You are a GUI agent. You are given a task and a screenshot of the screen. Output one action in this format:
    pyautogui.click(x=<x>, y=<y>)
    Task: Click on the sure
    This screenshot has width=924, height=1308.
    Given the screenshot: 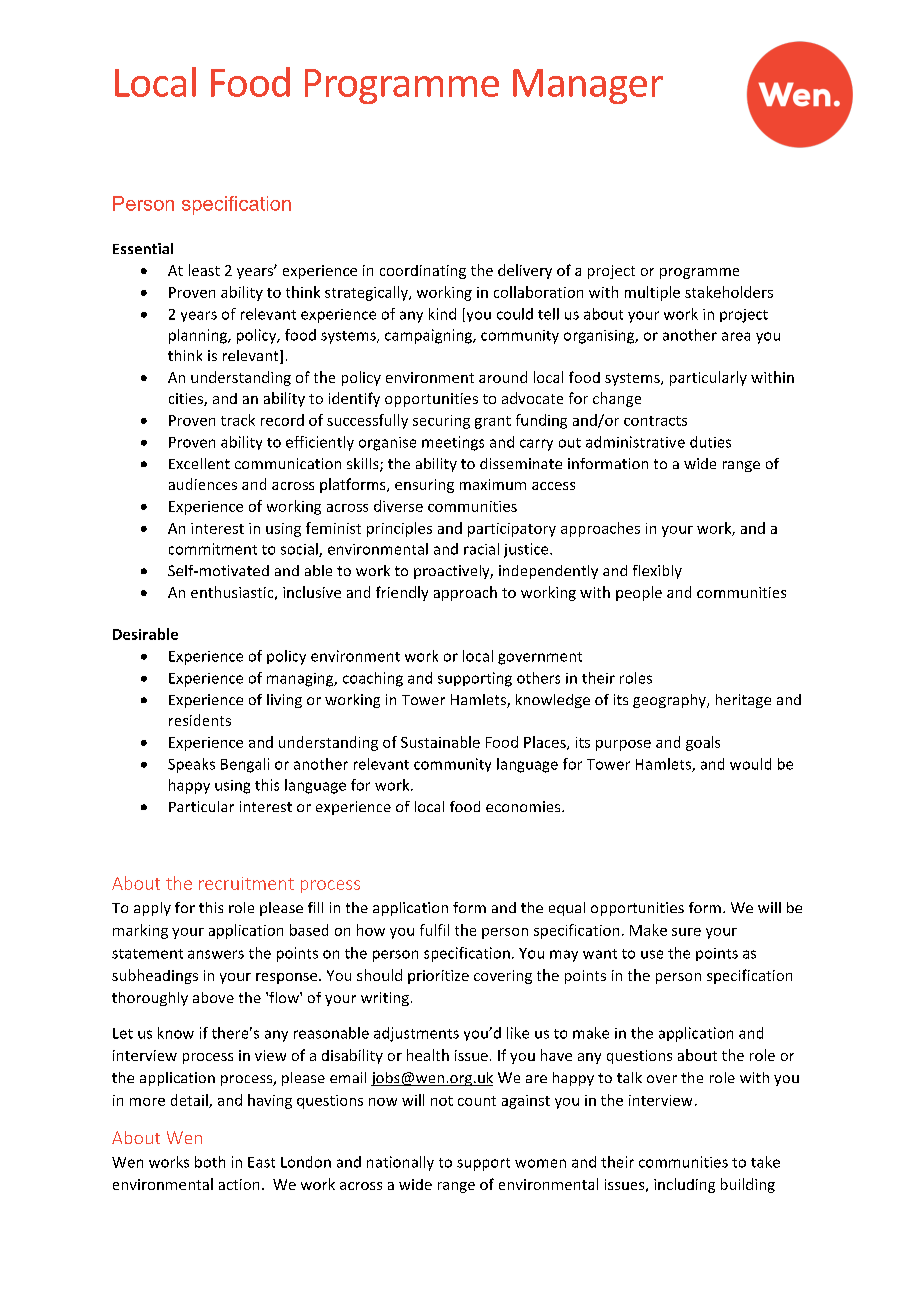 What is the action you would take?
    pyautogui.click(x=686, y=932)
